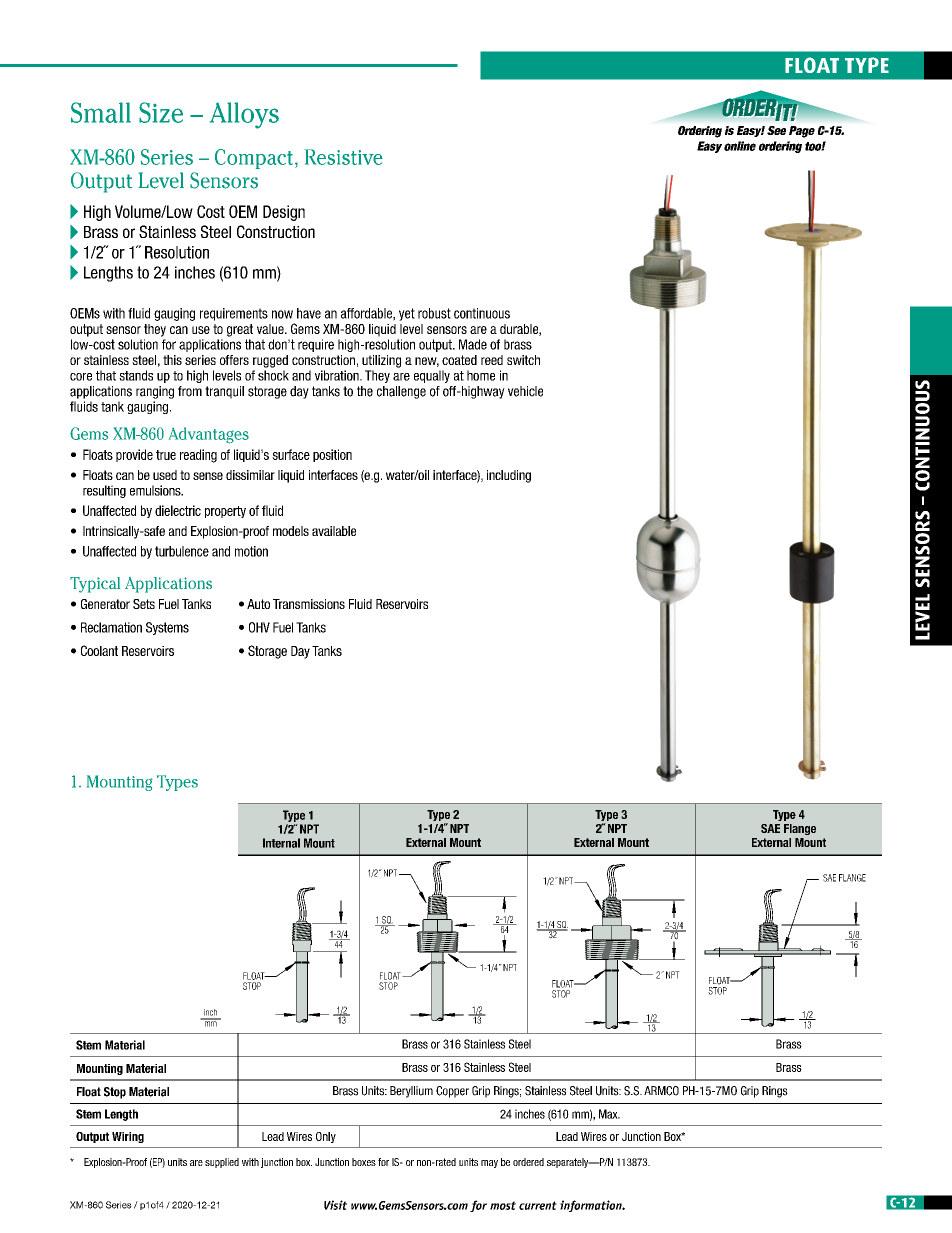 The image size is (952, 1233). Describe the element at coordinates (222, 1163) in the image. I see `supplied` at that location.
